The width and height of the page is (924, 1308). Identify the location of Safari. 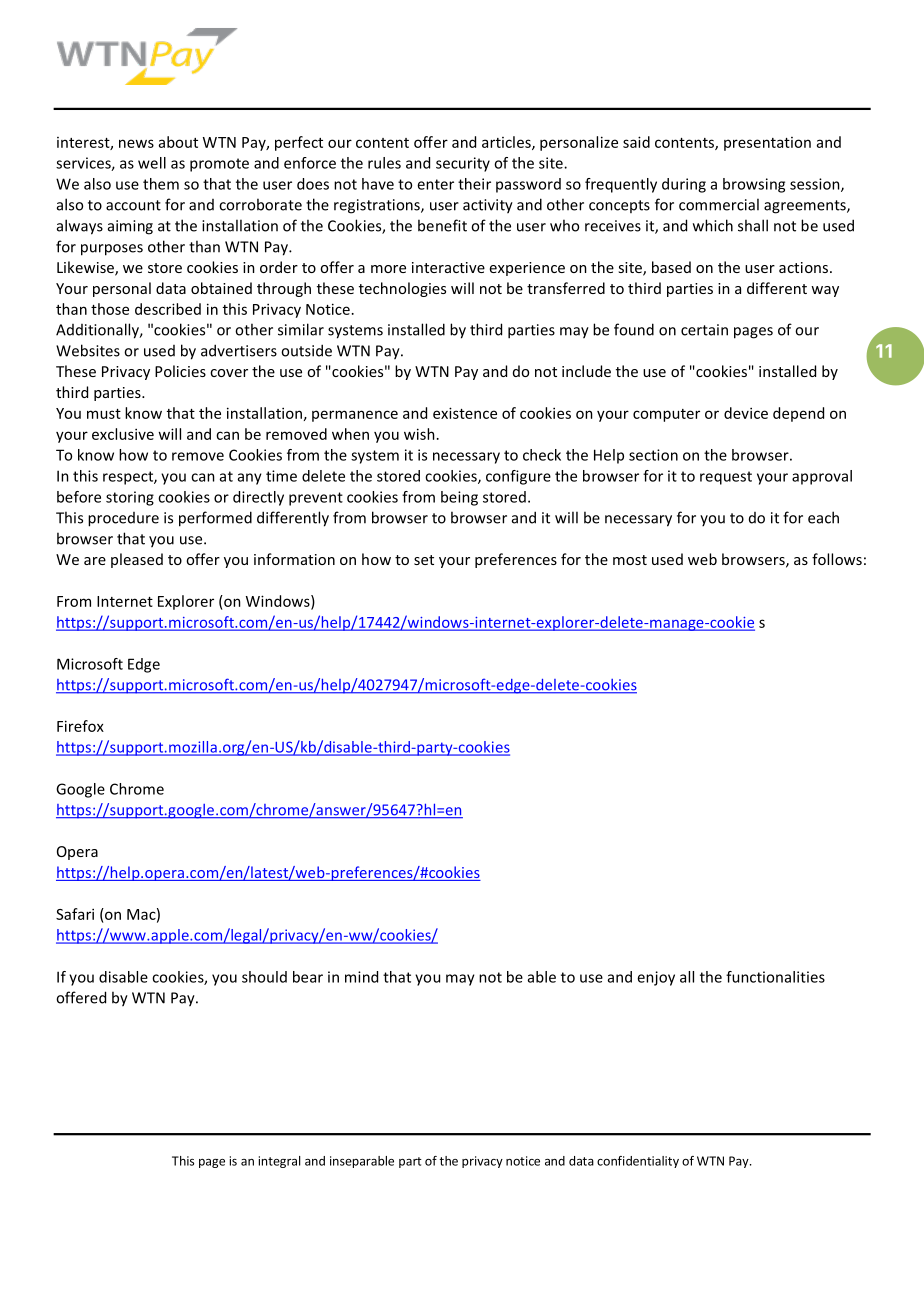
(75, 914).
